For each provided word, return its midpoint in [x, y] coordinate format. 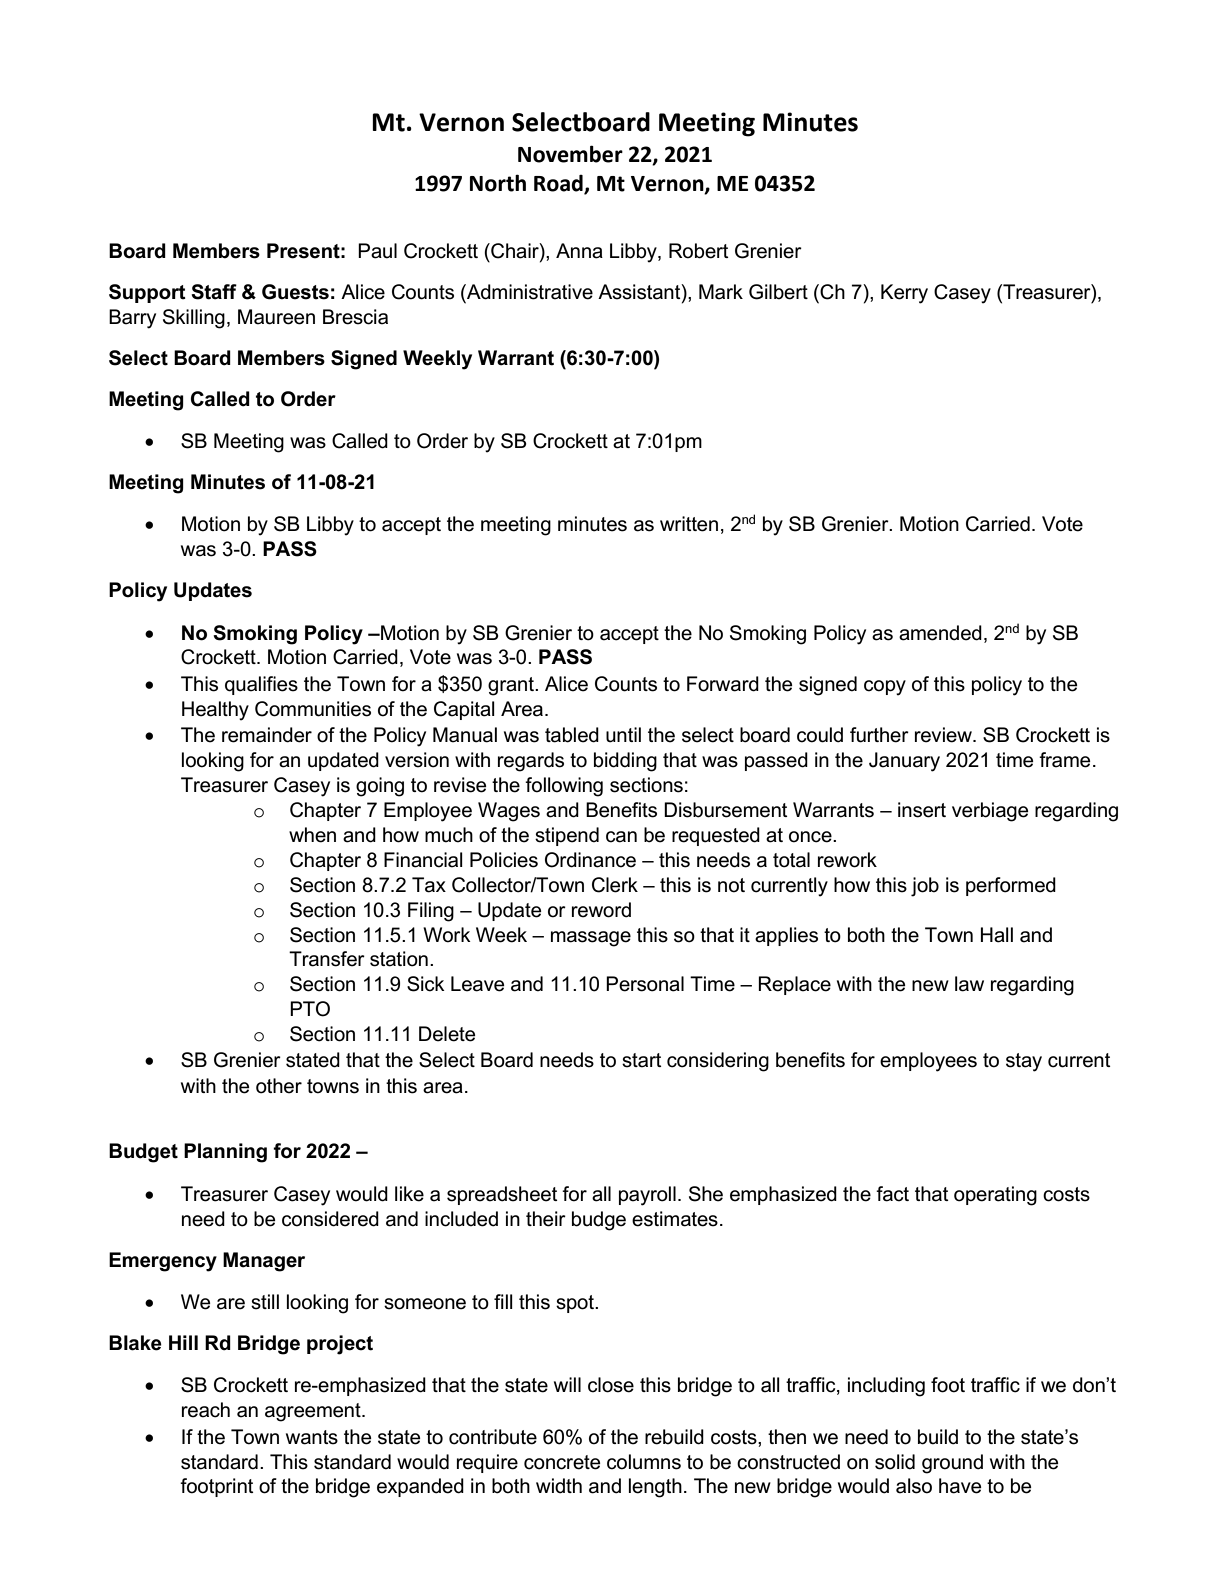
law [969, 984]
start [642, 1060]
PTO [310, 1009]
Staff [214, 292]
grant [512, 686]
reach [206, 1410]
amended [940, 633]
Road [559, 184]
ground [952, 1464]
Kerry [904, 294]
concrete [562, 1462]
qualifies [261, 685]
